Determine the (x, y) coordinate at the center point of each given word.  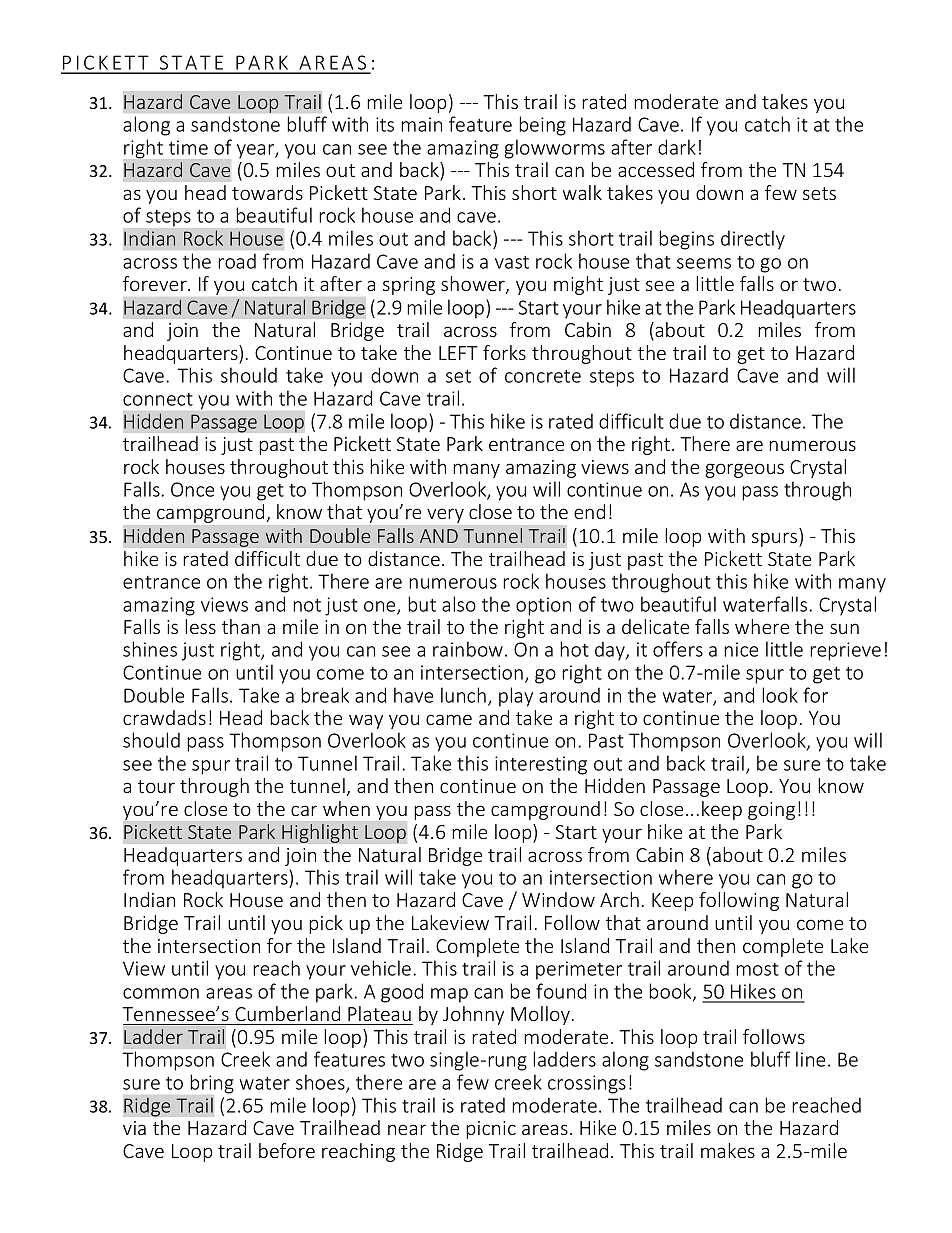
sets (819, 193)
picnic (491, 1130)
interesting (541, 765)
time (188, 147)
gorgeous (744, 470)
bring (212, 1084)
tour (156, 786)
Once (192, 489)
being (542, 126)
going (771, 811)
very (445, 516)
